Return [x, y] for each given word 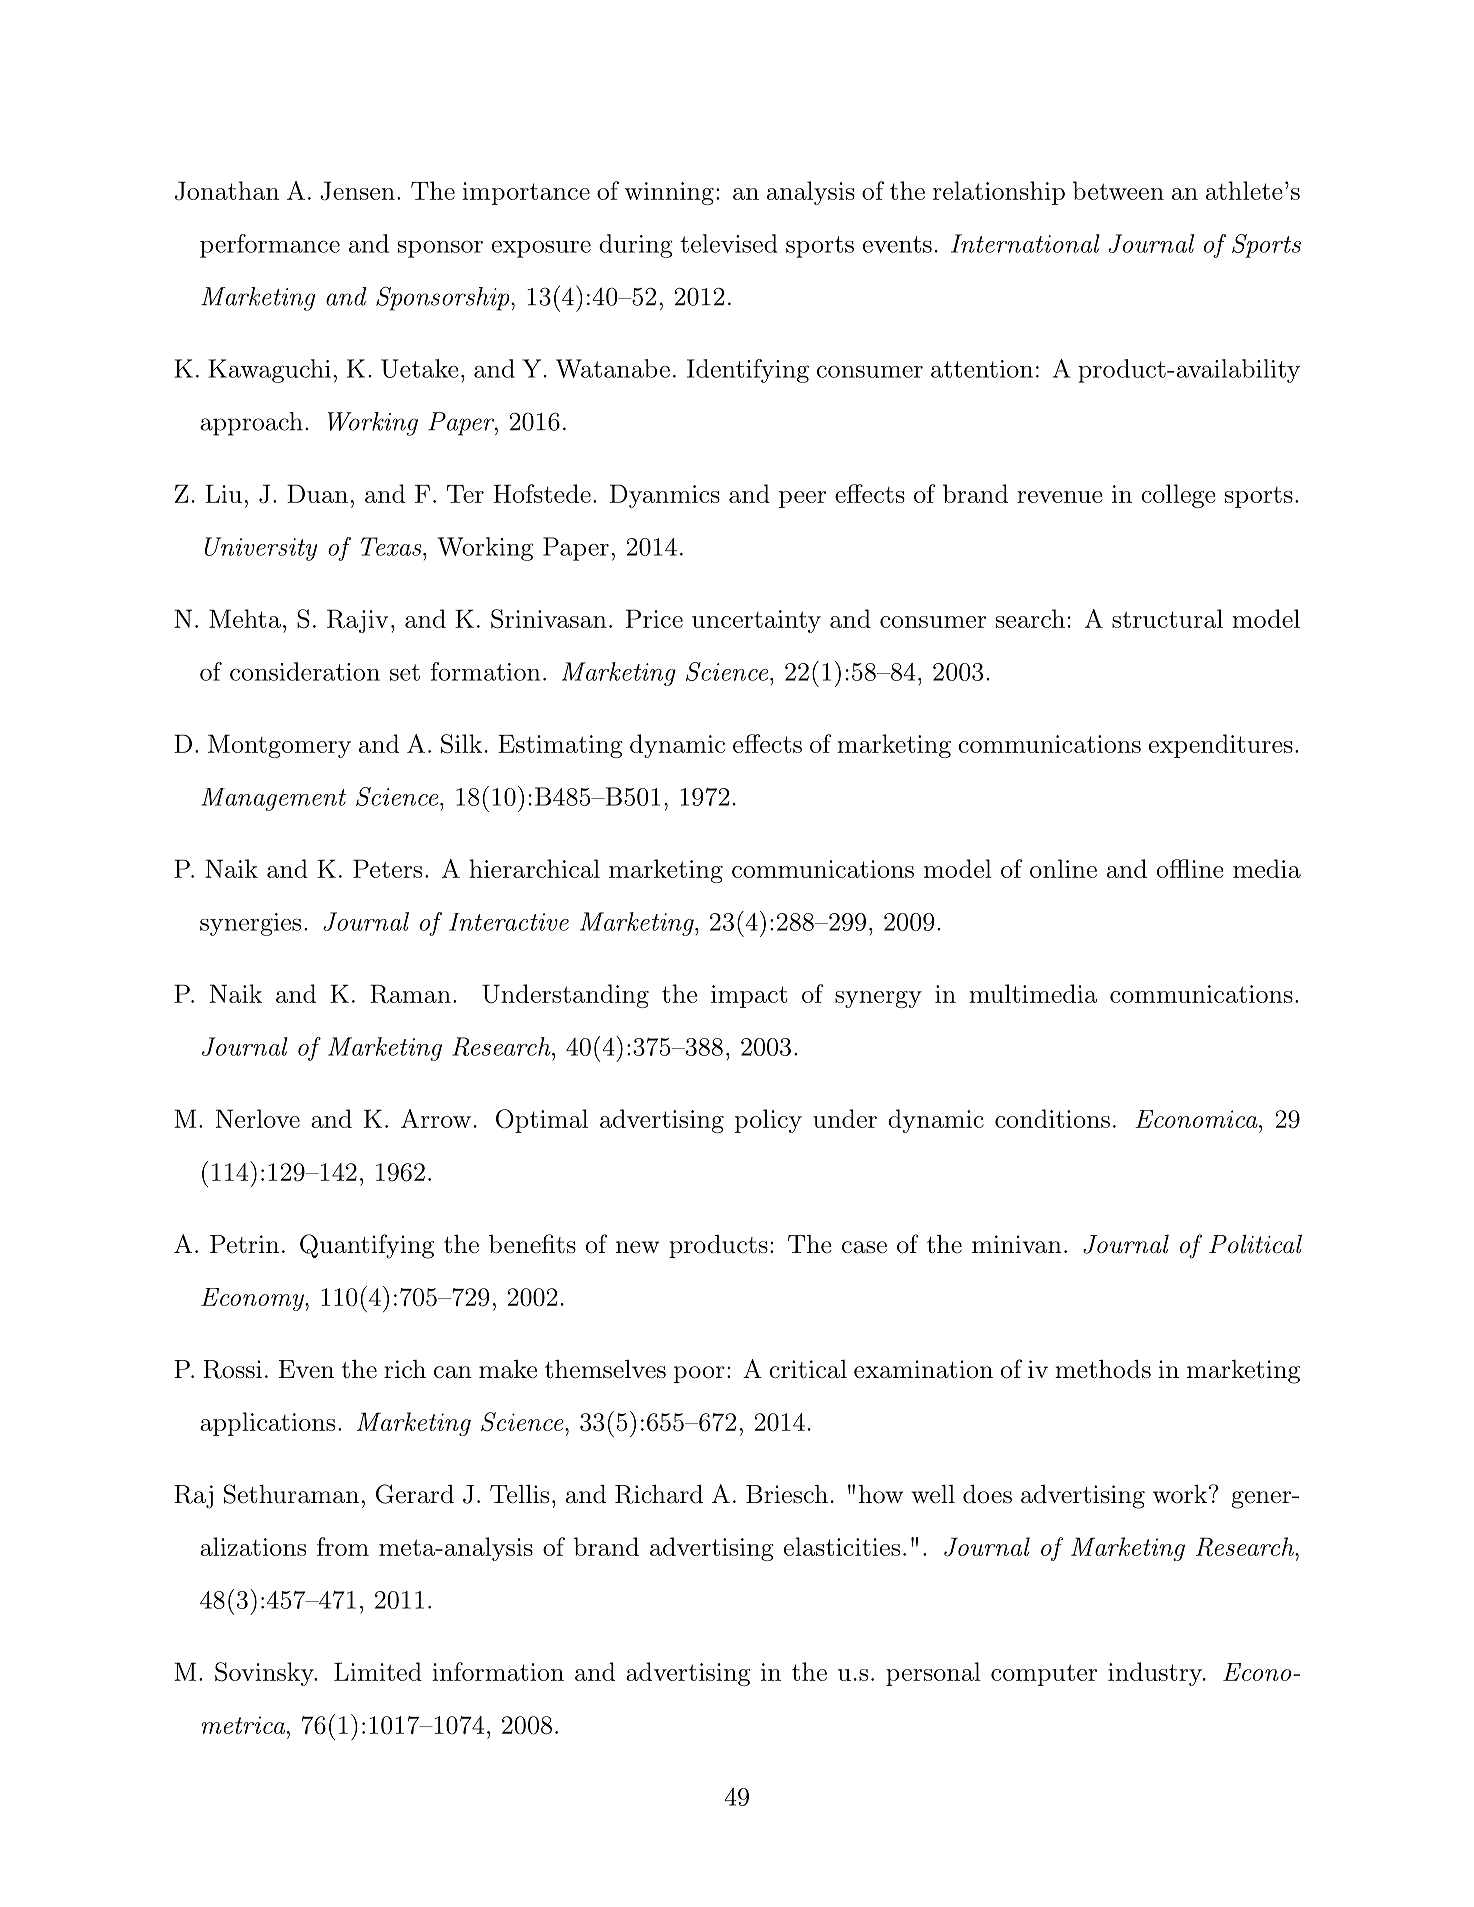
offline [1190, 868]
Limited [378, 1671]
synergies [250, 924]
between [1118, 190]
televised [729, 243]
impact [749, 996]
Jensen [357, 191]
